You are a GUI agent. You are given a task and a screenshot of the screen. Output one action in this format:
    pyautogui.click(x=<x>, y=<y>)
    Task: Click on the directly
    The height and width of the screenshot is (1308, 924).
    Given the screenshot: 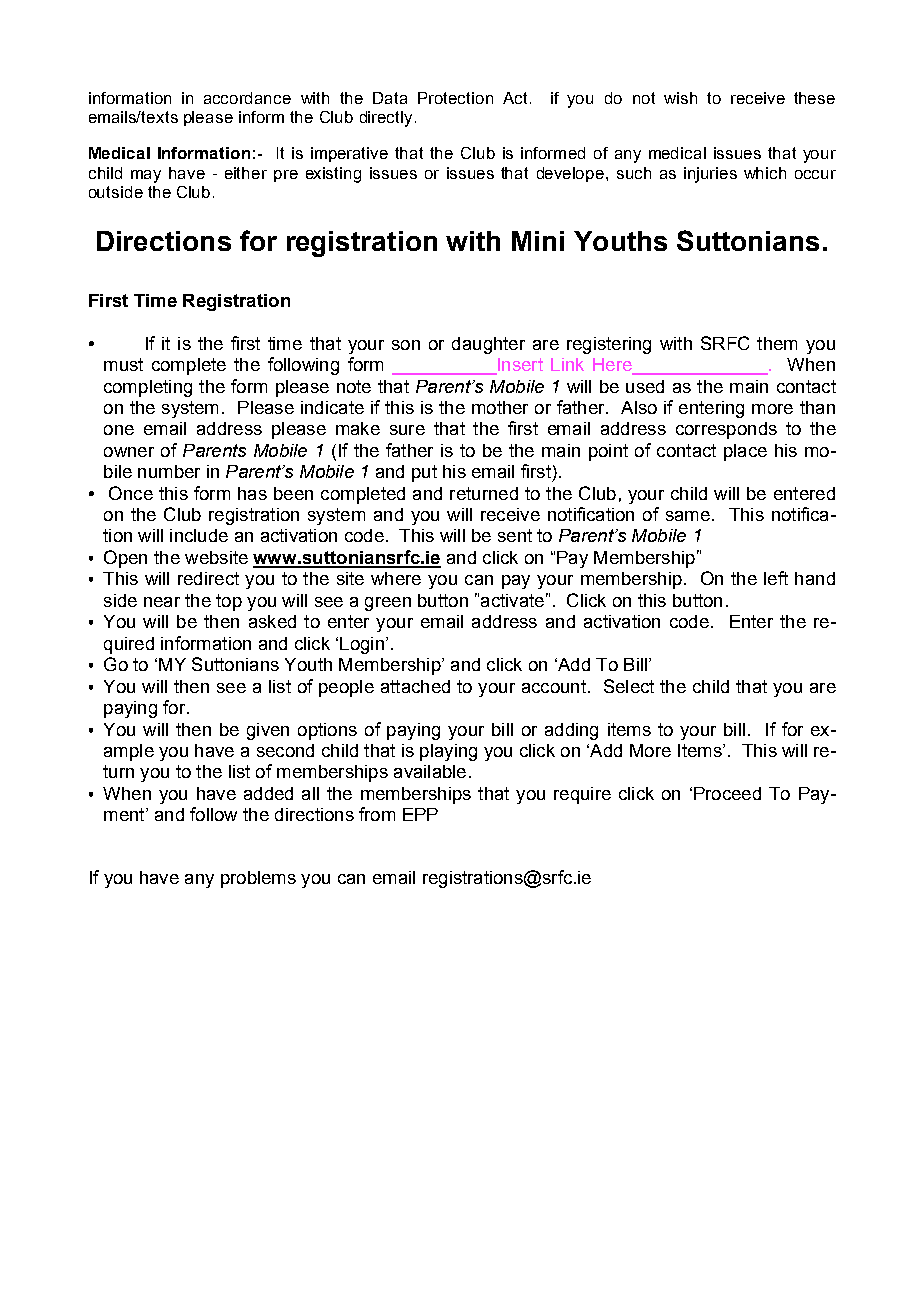 What is the action you would take?
    pyautogui.click(x=386, y=119)
